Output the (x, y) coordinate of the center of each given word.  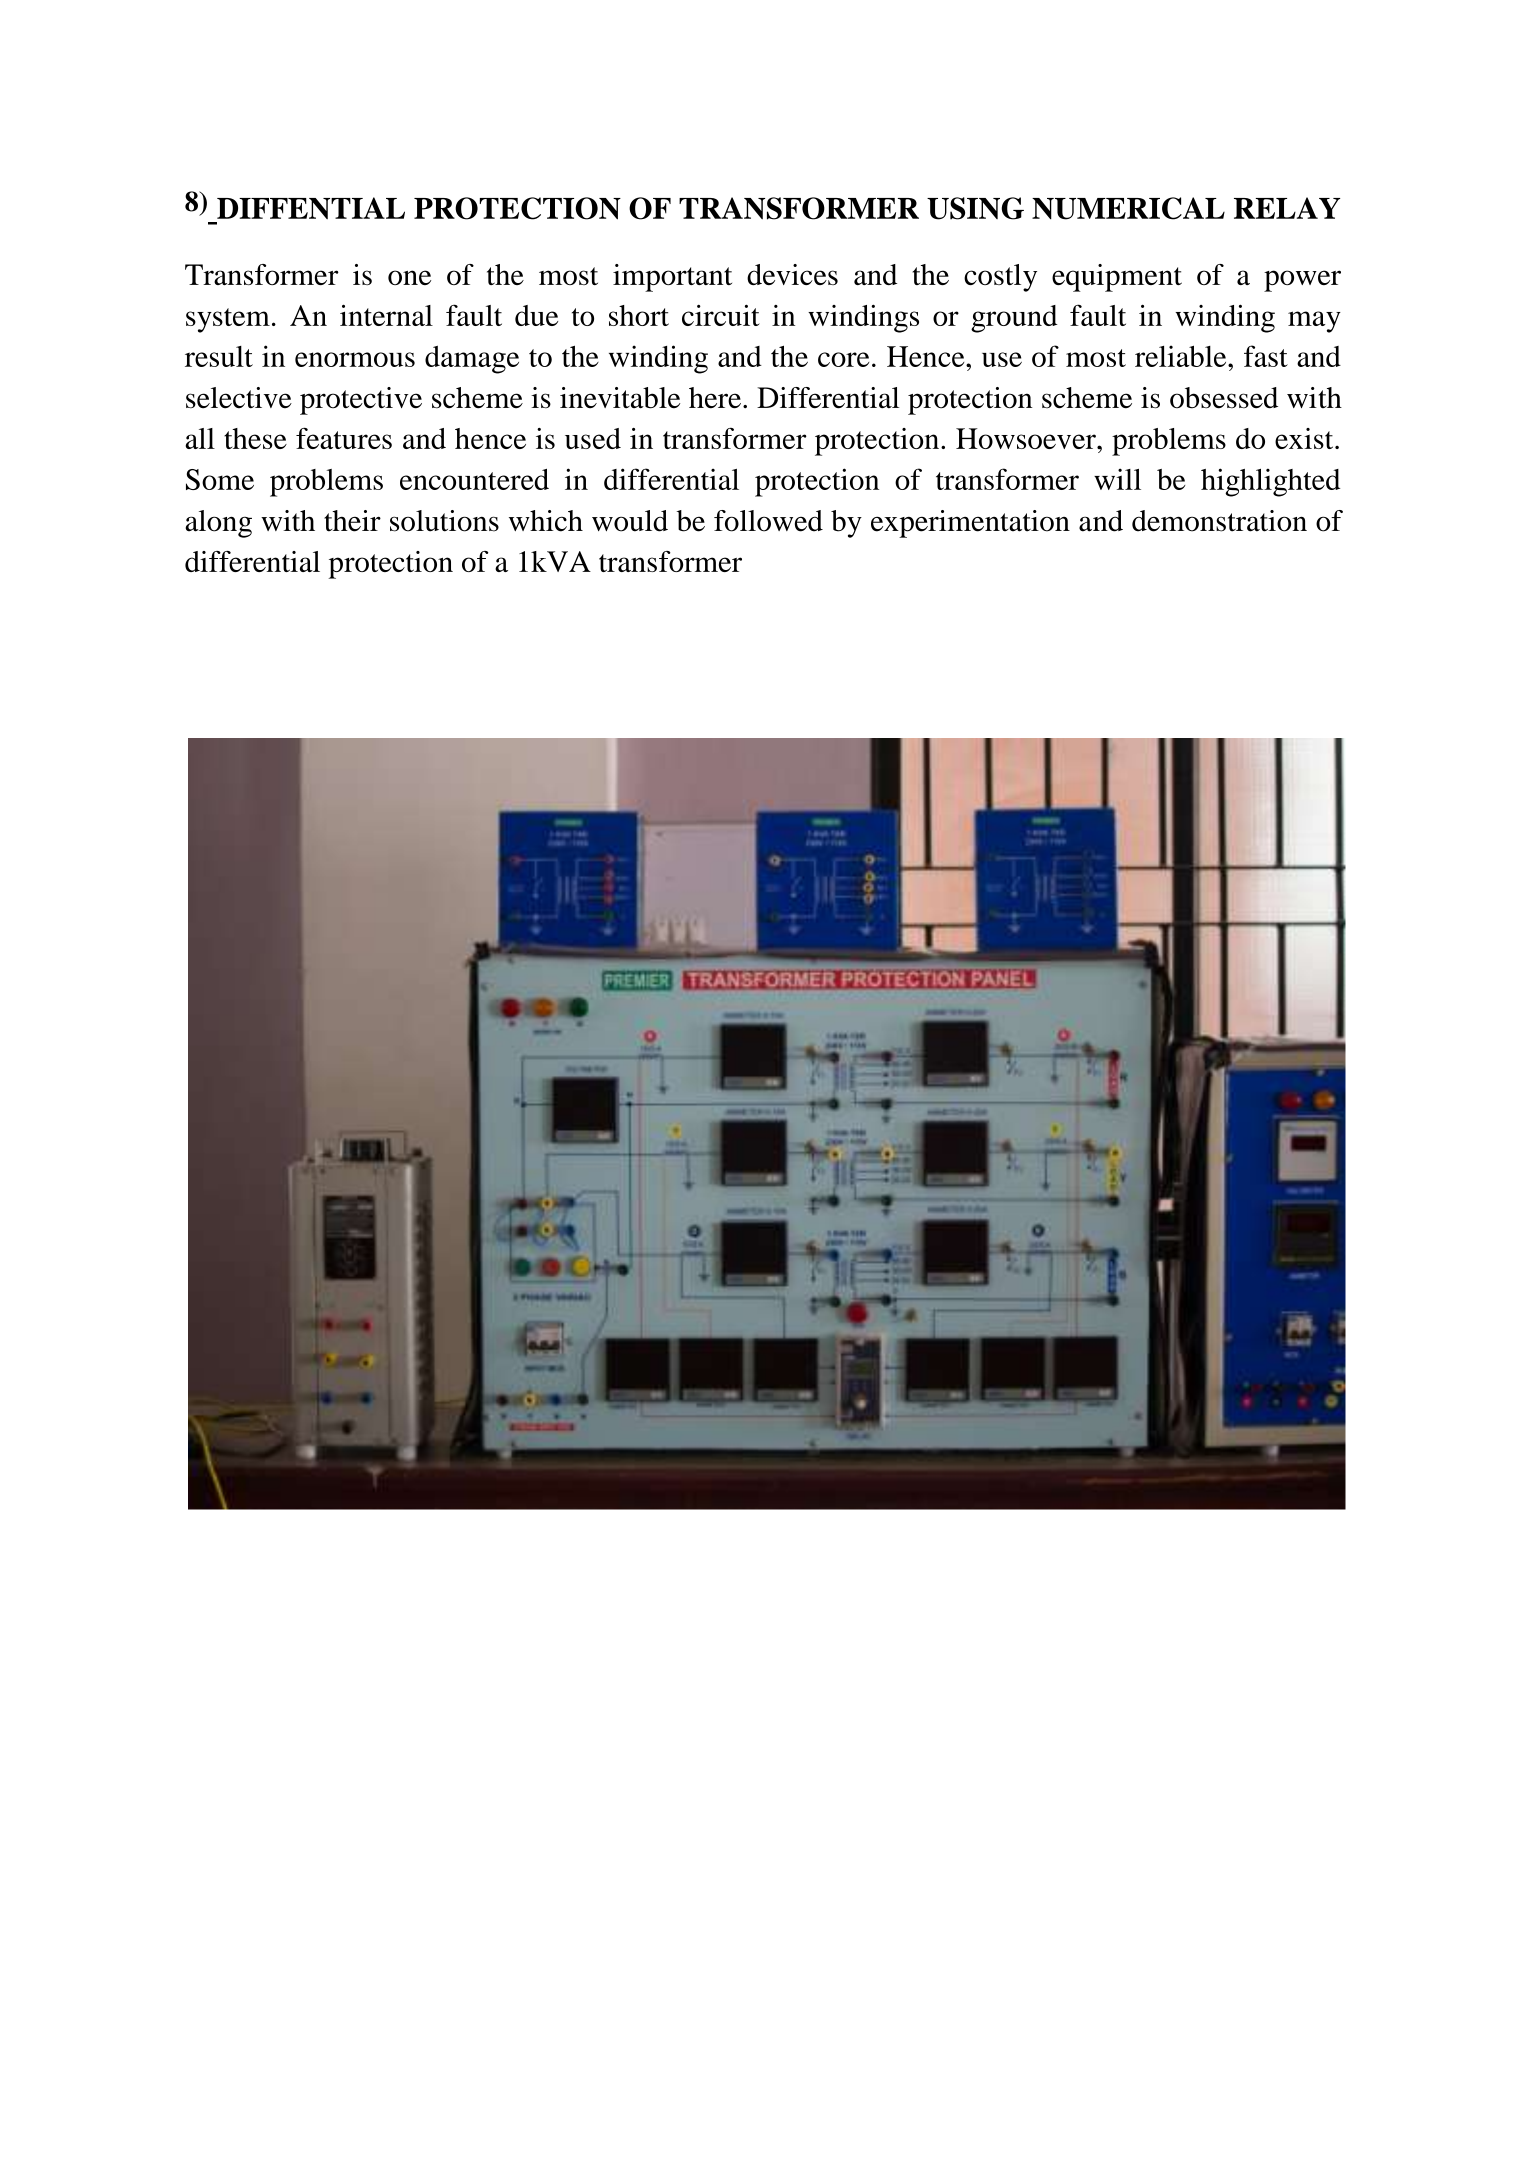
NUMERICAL (1128, 208)
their (352, 521)
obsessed (1224, 398)
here (715, 398)
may (1314, 322)
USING (975, 208)
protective (361, 401)
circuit (721, 315)
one (409, 277)
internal (386, 315)
